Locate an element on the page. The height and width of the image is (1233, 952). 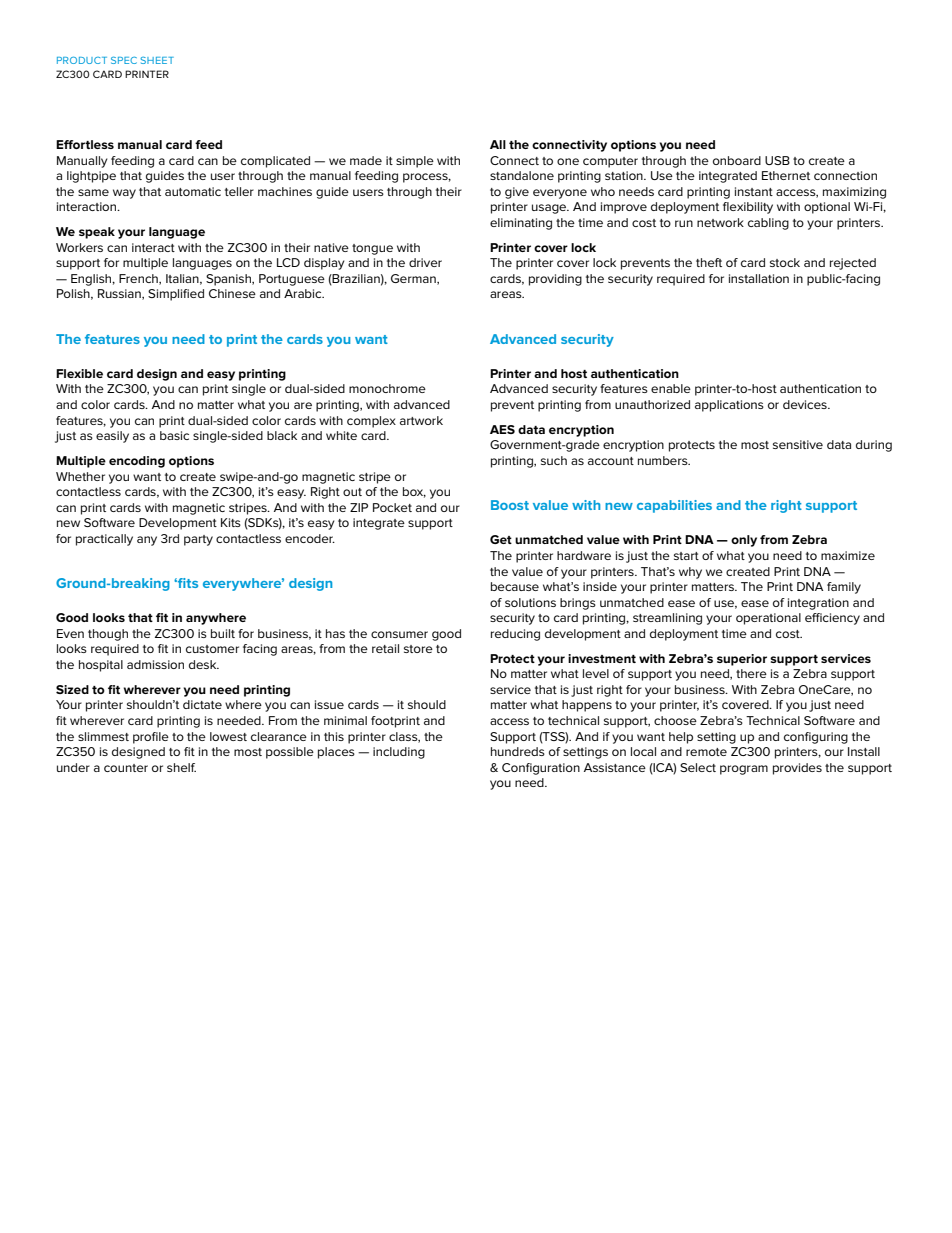
simple is located at coordinates (415, 162).
